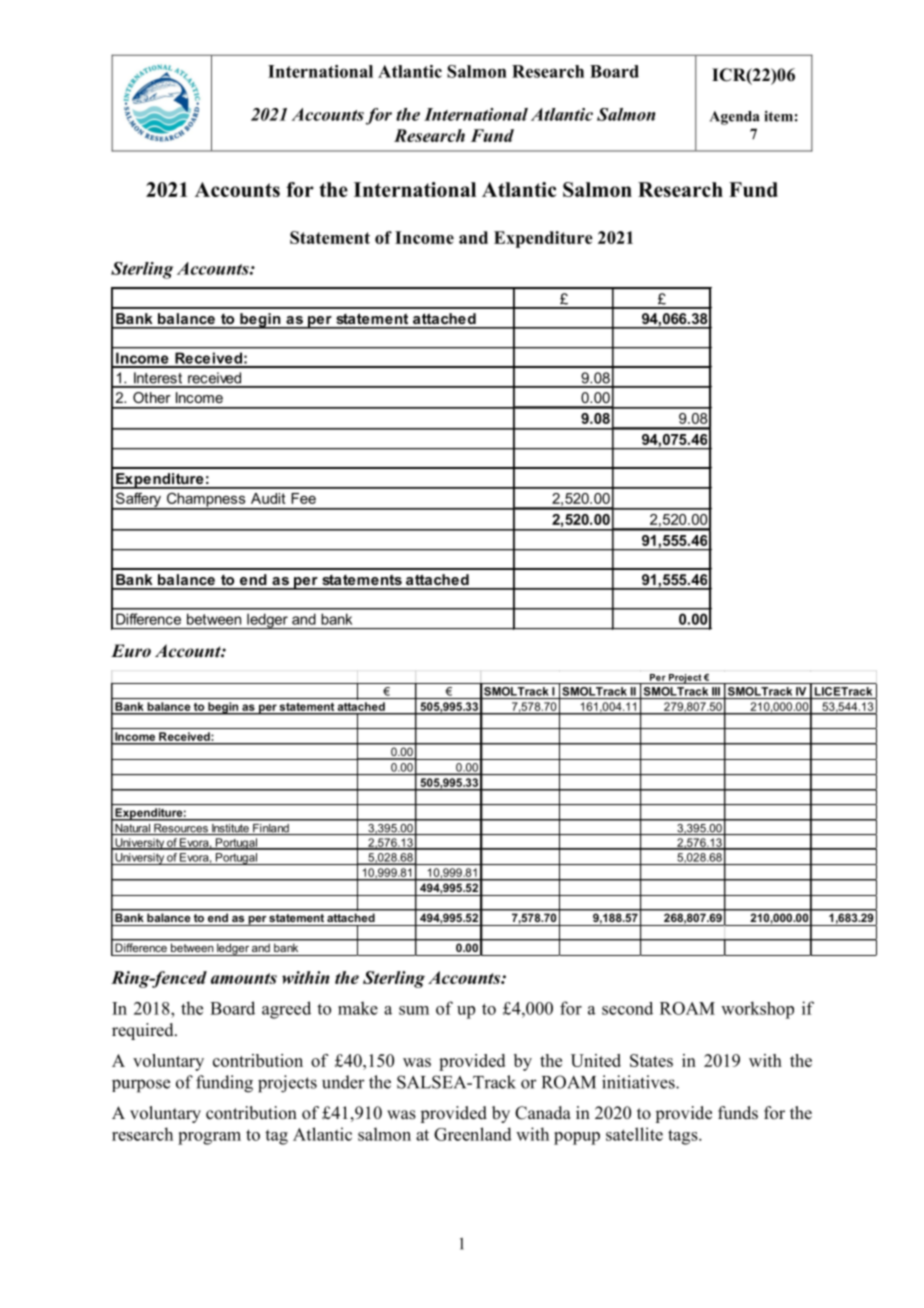 This document has width=924, height=1308. What do you see at coordinates (757, 1010) in the document?
I see `workshop` at bounding box center [757, 1010].
